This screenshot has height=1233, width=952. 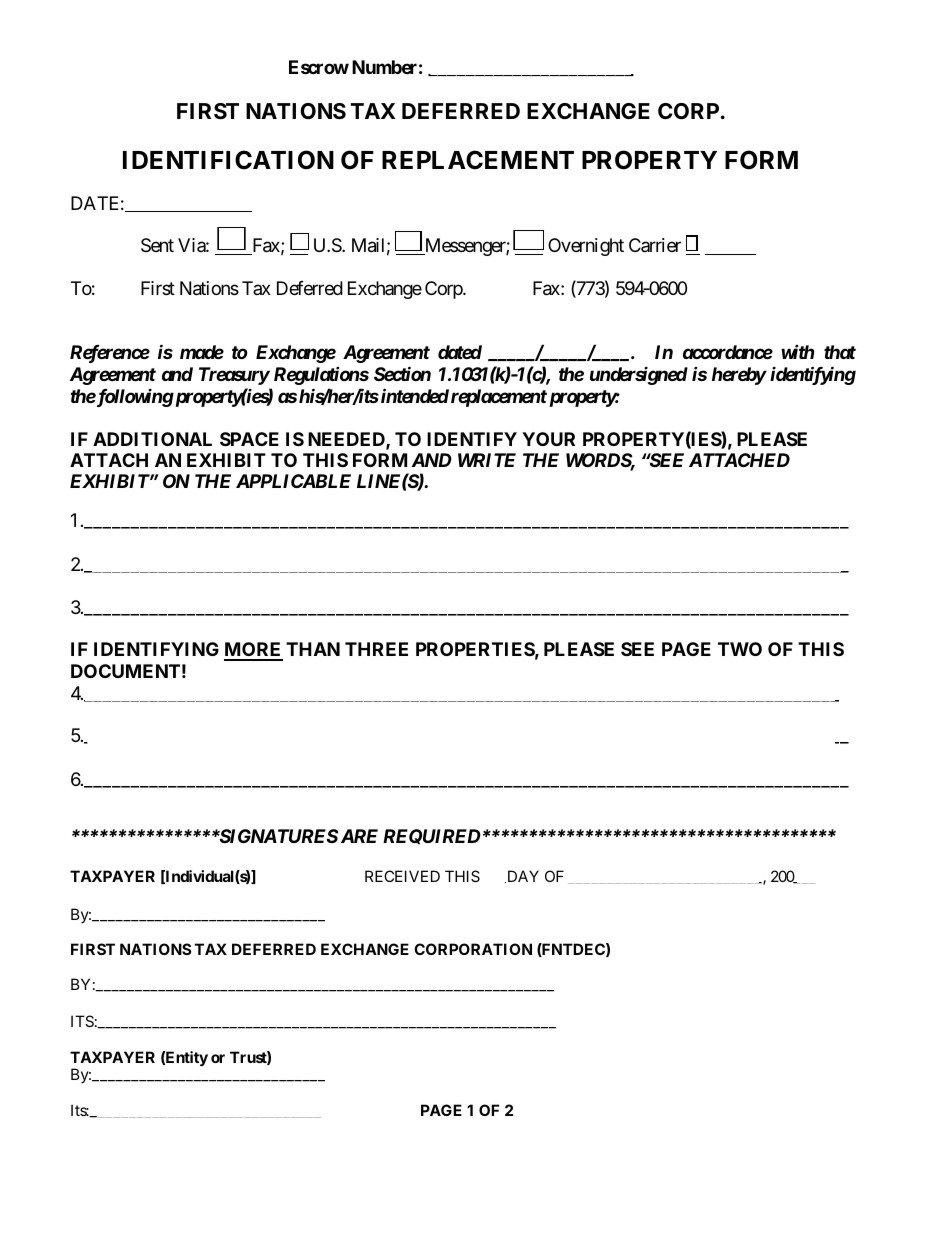 What do you see at coordinates (586, 247) in the screenshot?
I see `Overnight` at bounding box center [586, 247].
